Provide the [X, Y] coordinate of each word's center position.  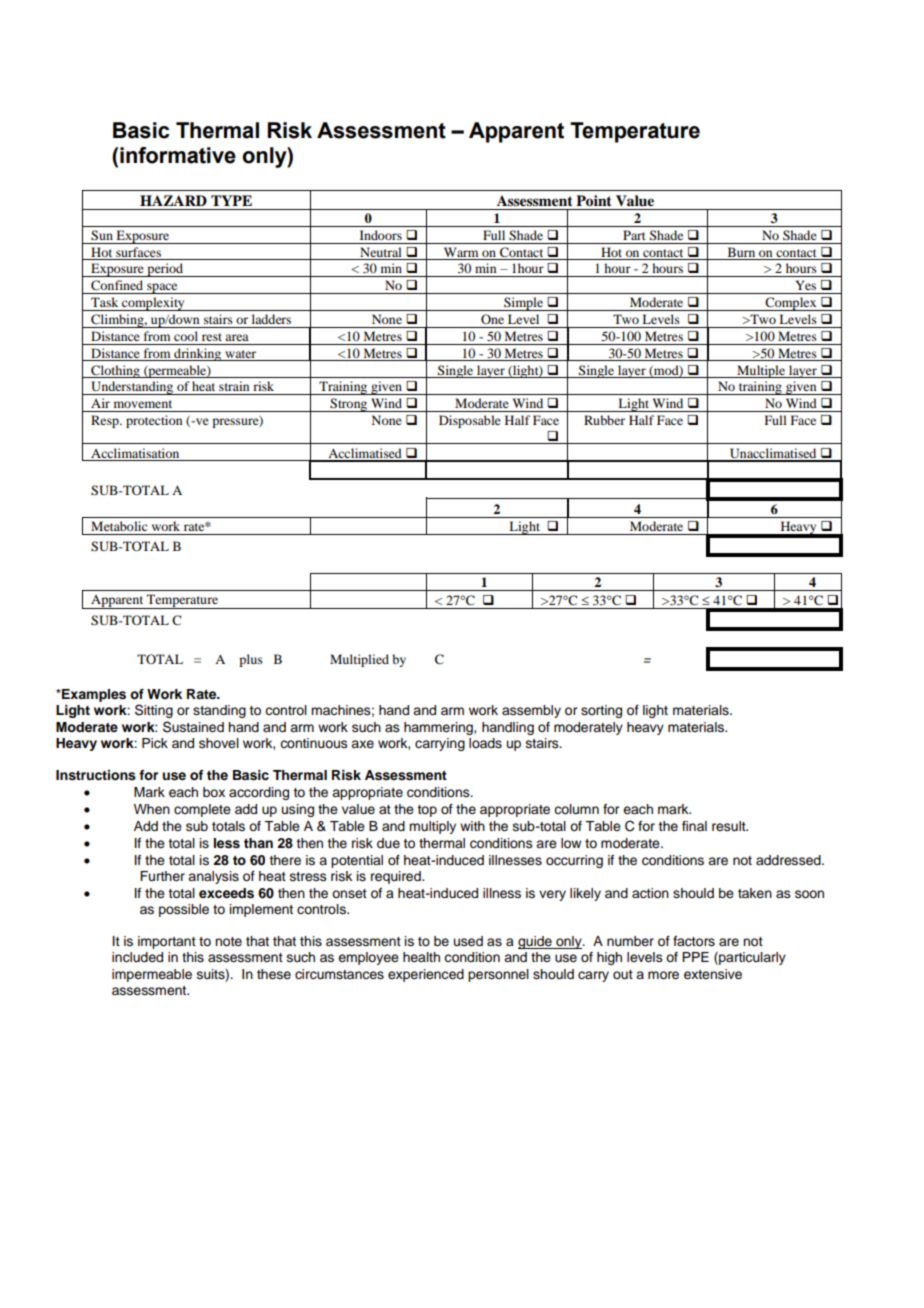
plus [251, 660]
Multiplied [359, 660]
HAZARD [173, 200]
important [167, 942]
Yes [806, 285]
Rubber [604, 420]
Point [594, 200]
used [468, 941]
